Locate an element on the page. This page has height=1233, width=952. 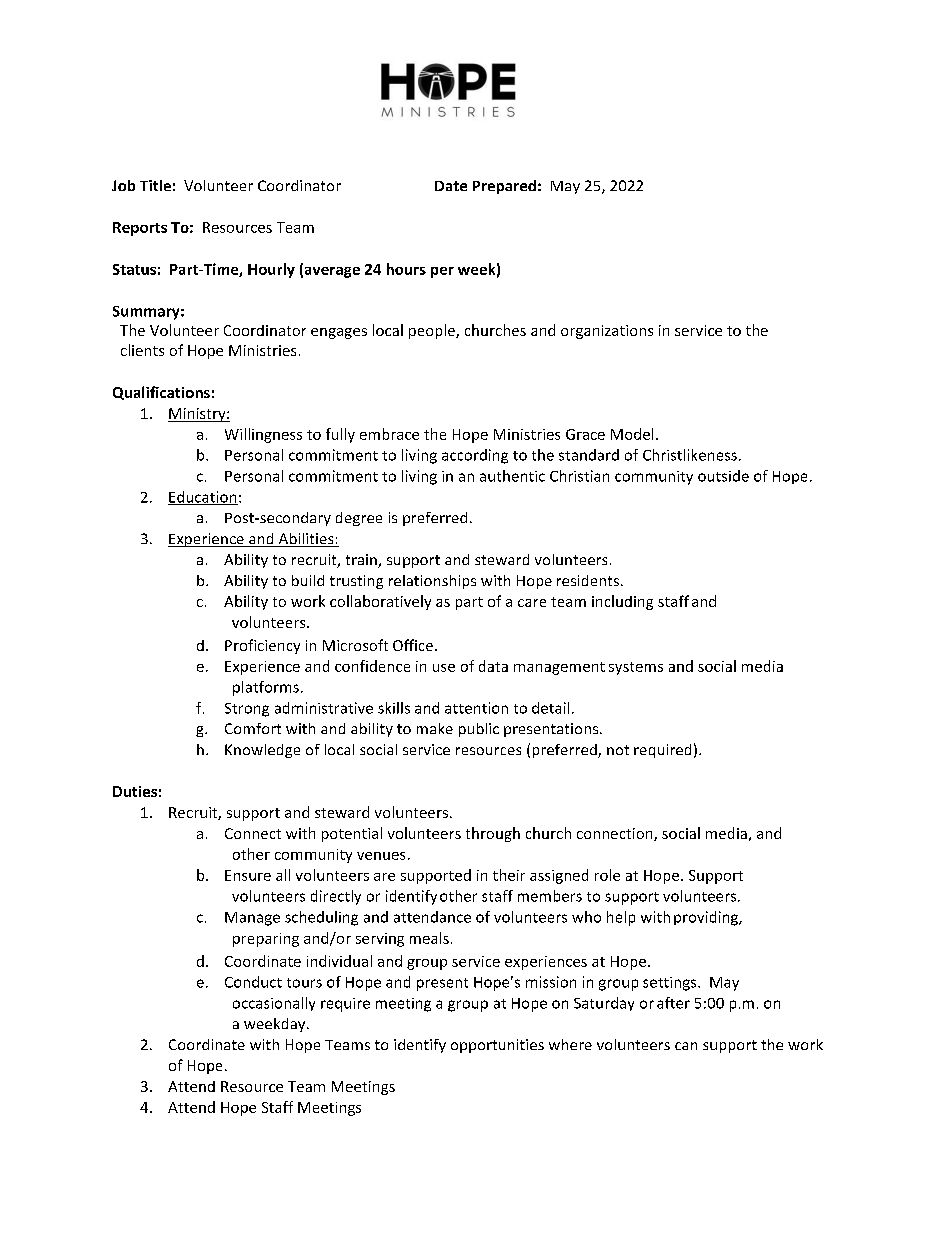
Date is located at coordinates (451, 186).
